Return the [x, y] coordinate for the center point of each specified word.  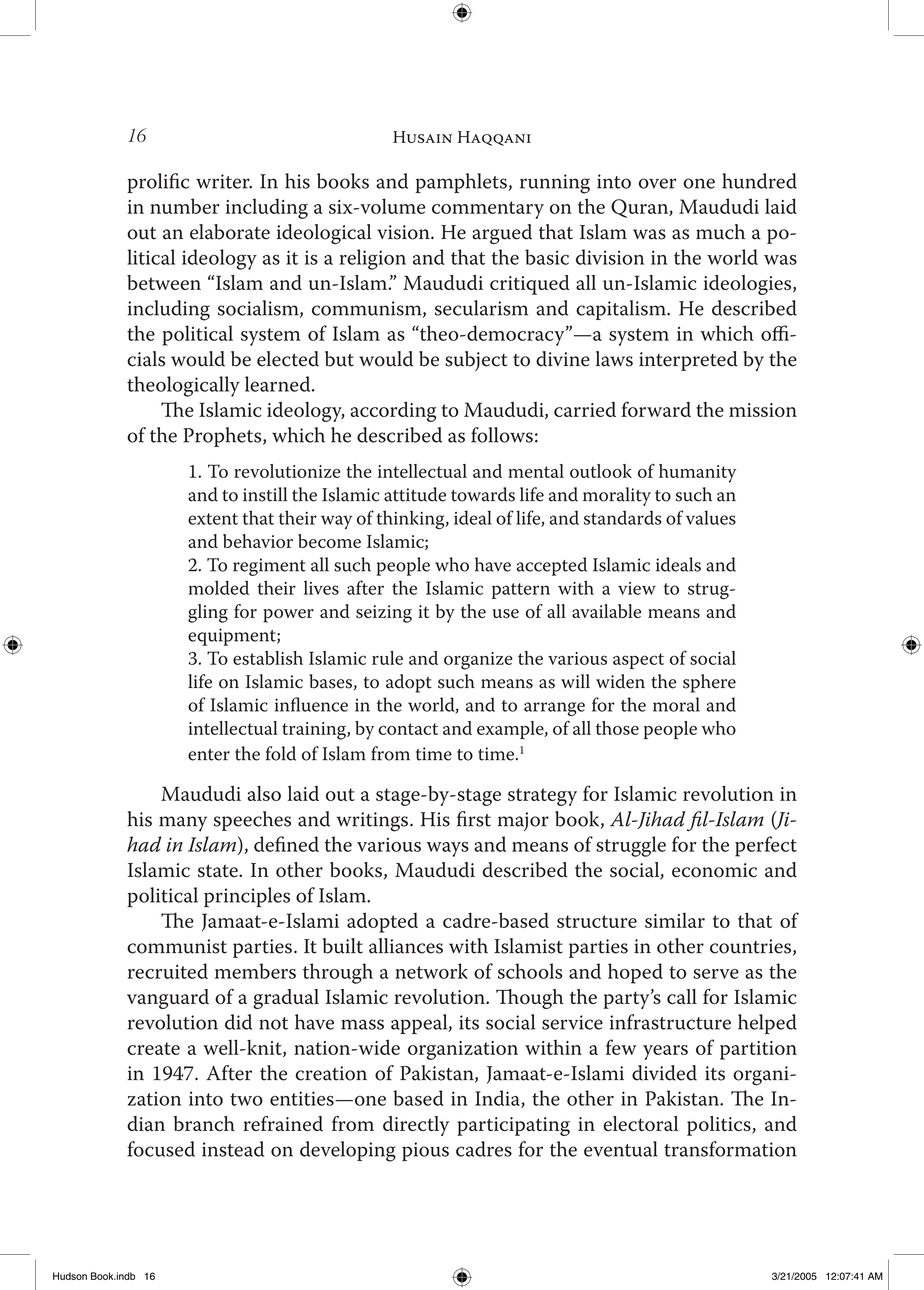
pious [425, 1151]
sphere [709, 683]
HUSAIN [422, 137]
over [657, 183]
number [184, 206]
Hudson [70, 1276]
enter [209, 755]
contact [408, 729]
